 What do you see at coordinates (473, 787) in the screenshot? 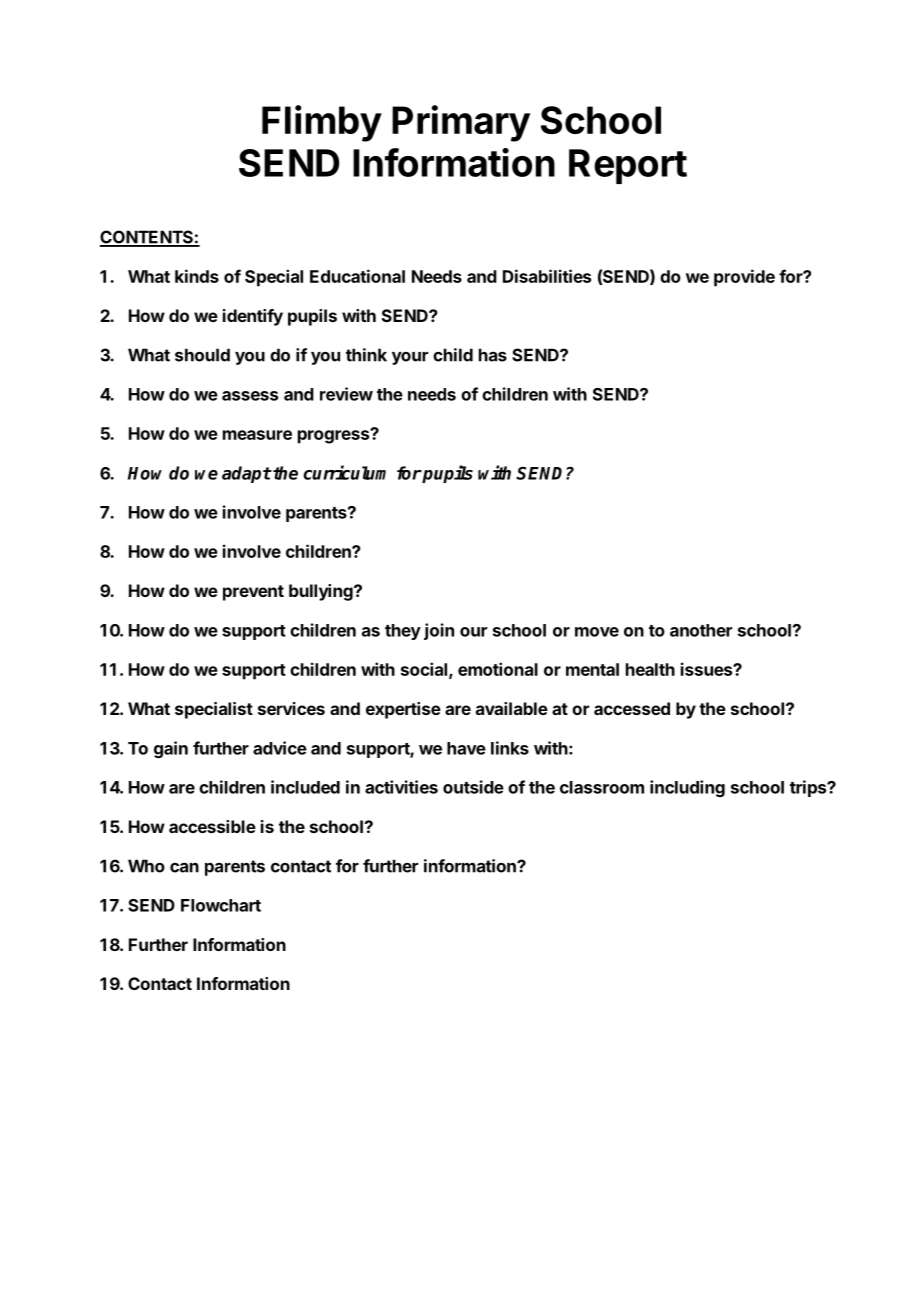
I see `outside` at bounding box center [473, 787].
